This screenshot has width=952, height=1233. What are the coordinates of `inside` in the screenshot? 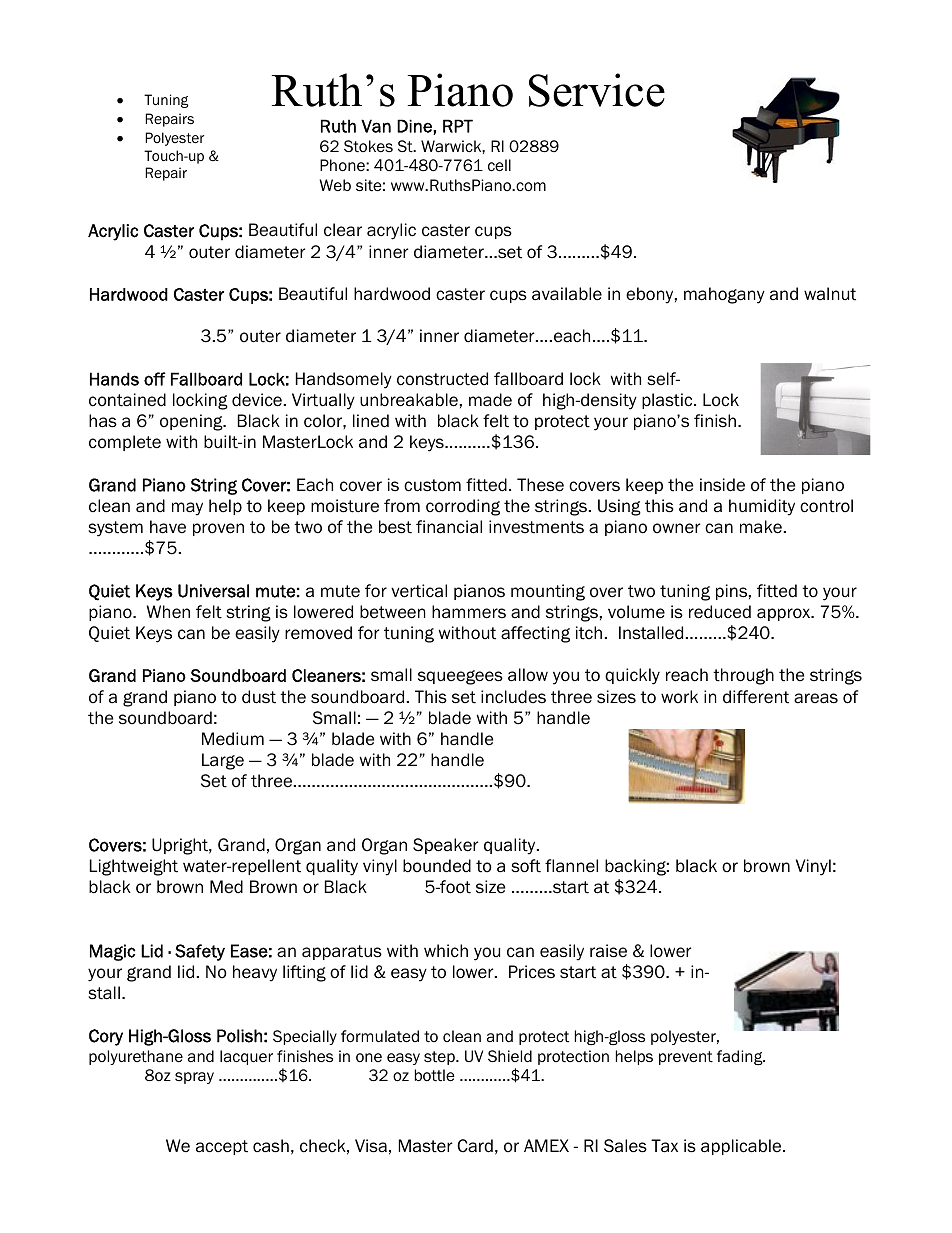 It's located at (722, 485).
